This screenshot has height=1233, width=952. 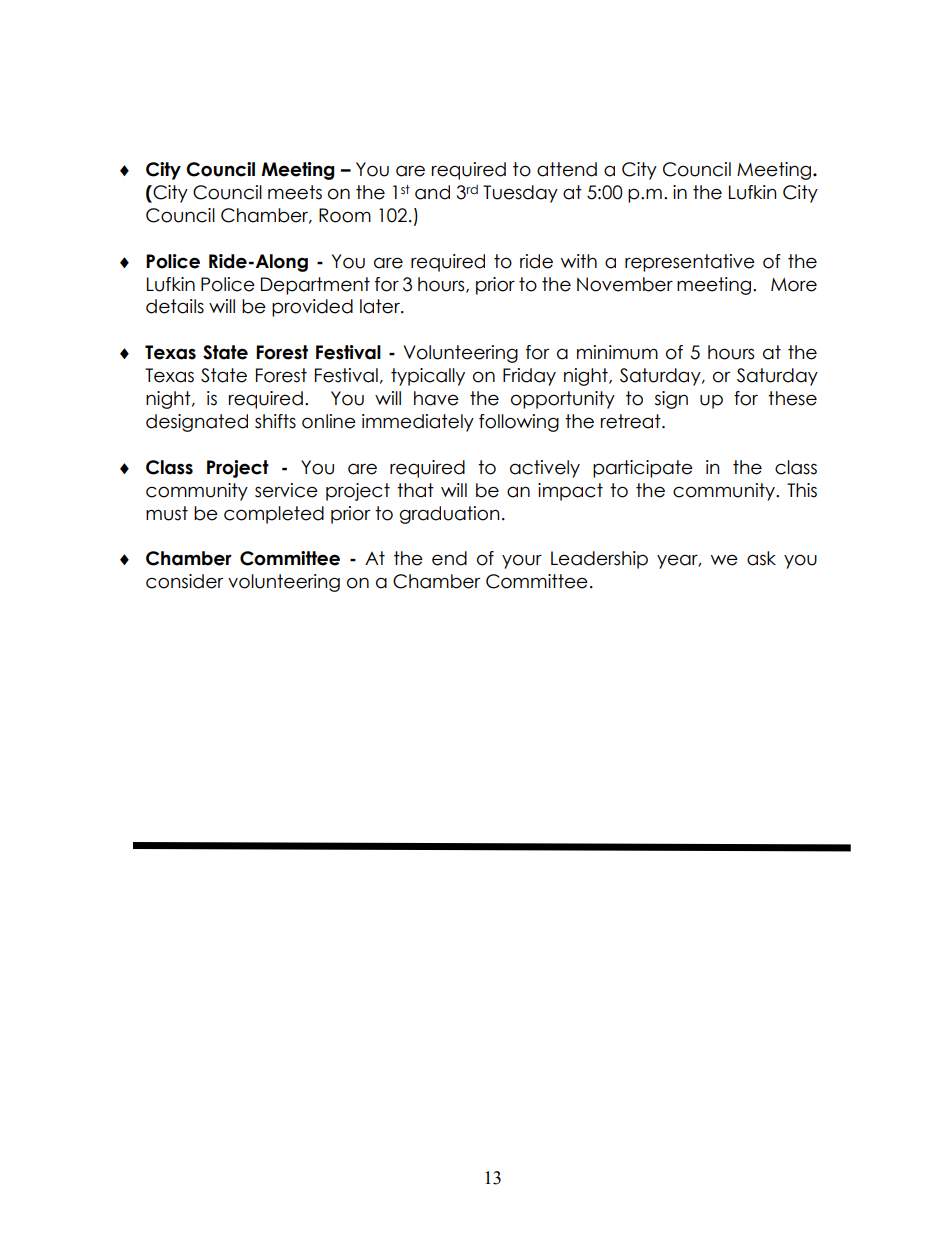 I want to click on consider, so click(x=184, y=581).
